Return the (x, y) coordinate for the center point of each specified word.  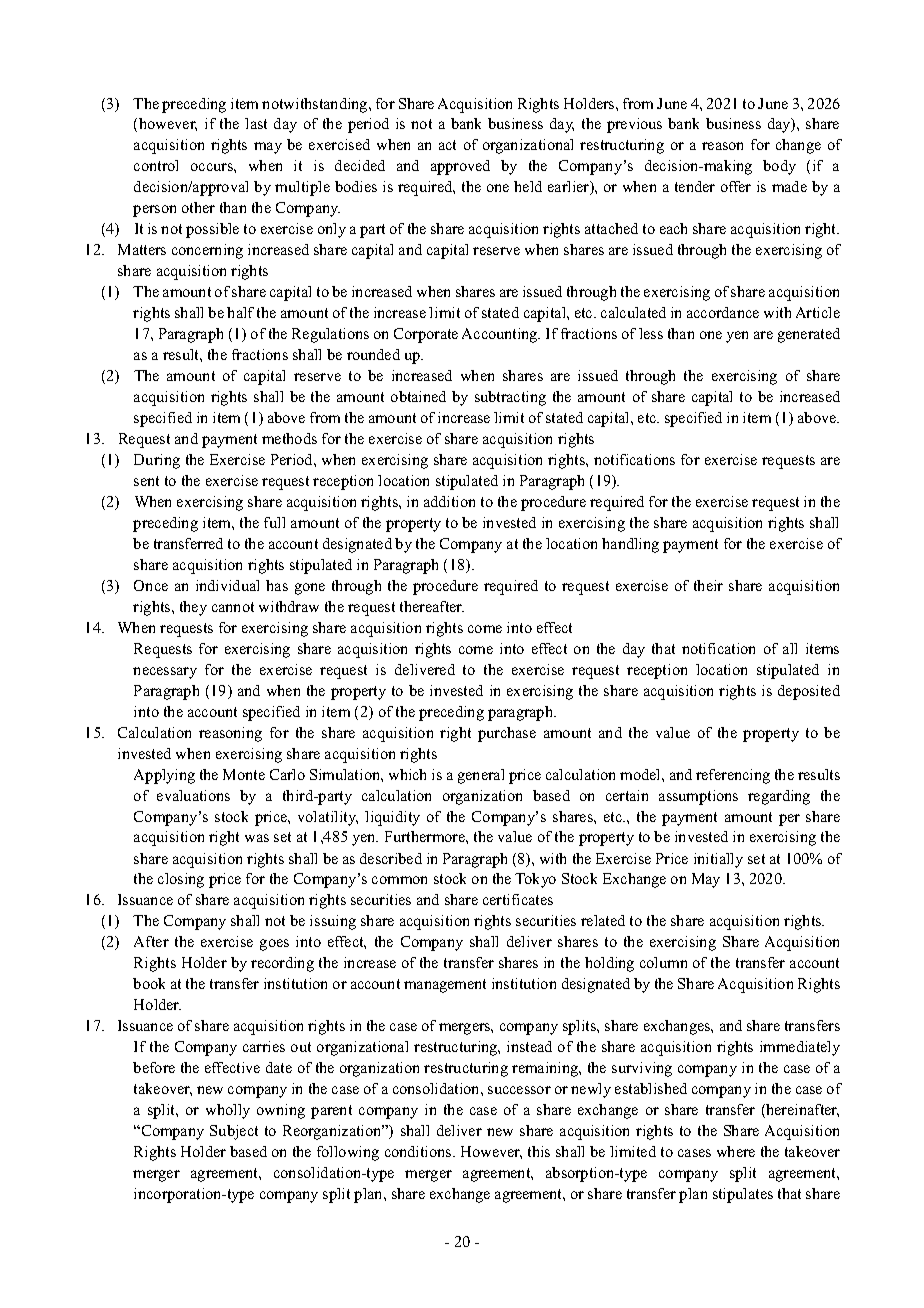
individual (227, 585)
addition (449, 501)
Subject (234, 1132)
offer (736, 186)
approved (460, 167)
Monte (244, 774)
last (256, 123)
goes (274, 945)
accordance (723, 312)
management (445, 986)
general (481, 776)
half (240, 312)
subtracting (510, 398)
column (663, 962)
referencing (733, 776)
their (708, 585)
